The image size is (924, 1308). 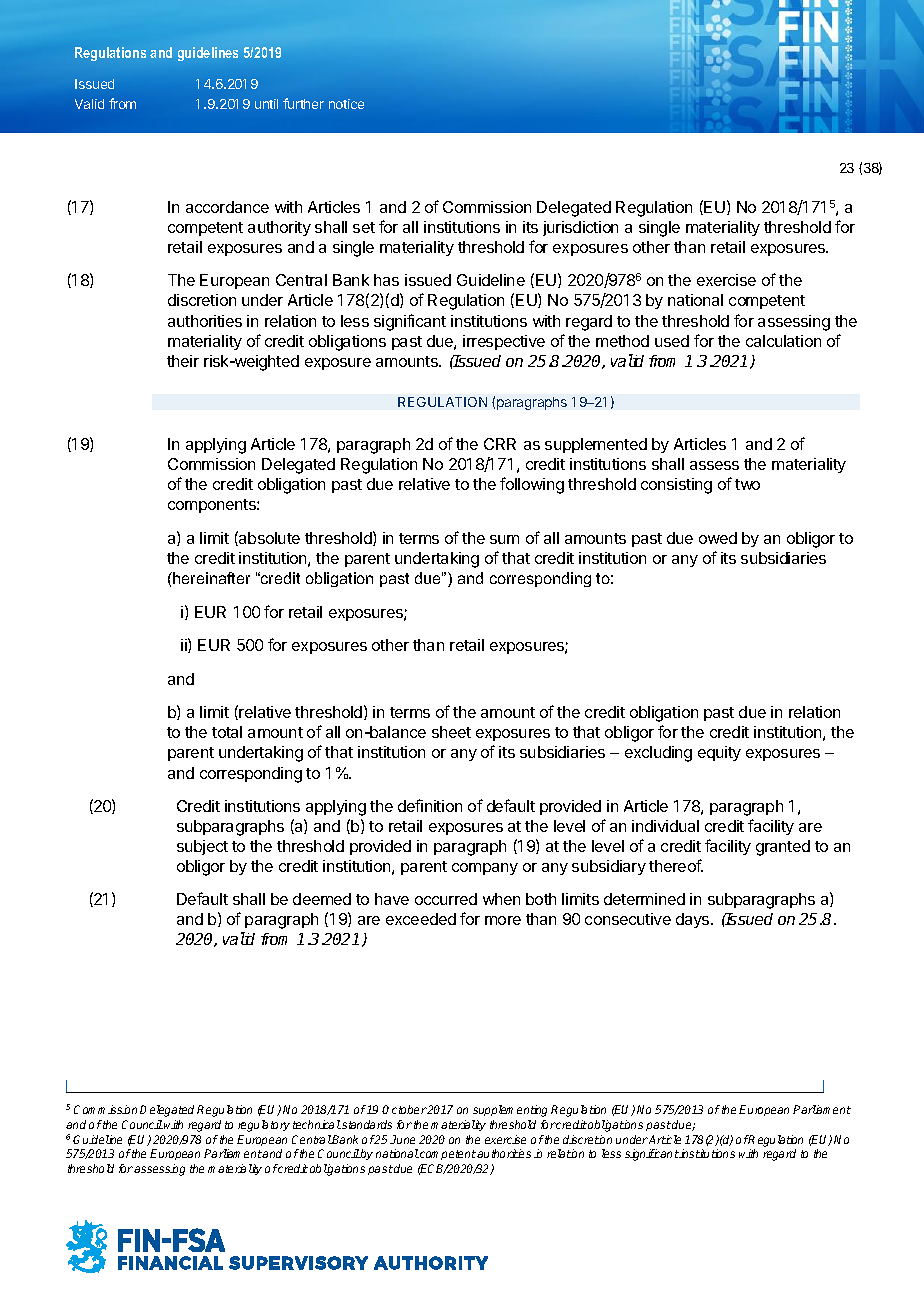 What do you see at coordinates (346, 104) in the screenshot?
I see `notice` at bounding box center [346, 104].
